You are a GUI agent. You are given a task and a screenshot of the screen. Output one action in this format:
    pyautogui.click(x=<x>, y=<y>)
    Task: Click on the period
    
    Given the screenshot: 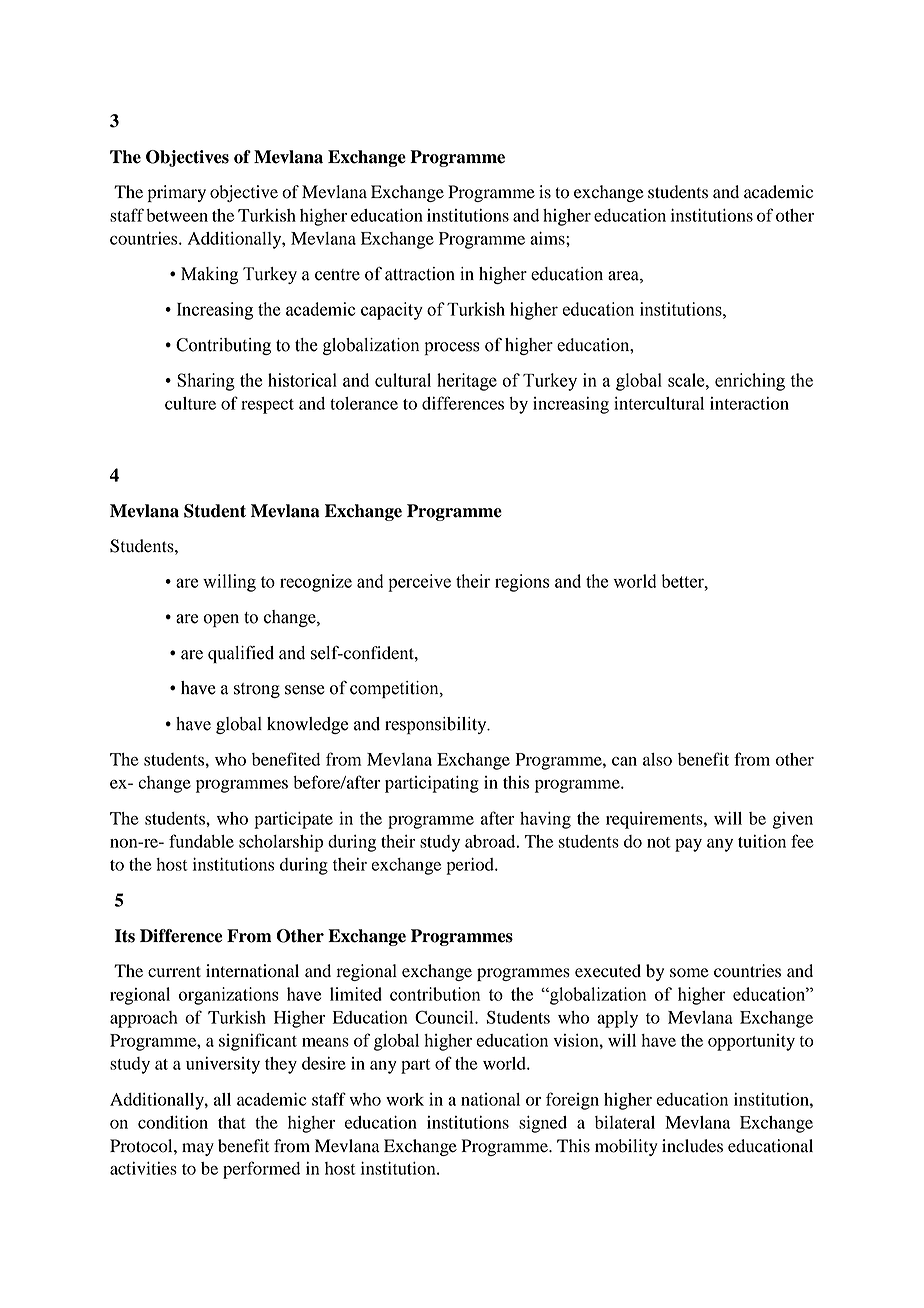 What is the action you would take?
    pyautogui.click(x=471, y=866)
